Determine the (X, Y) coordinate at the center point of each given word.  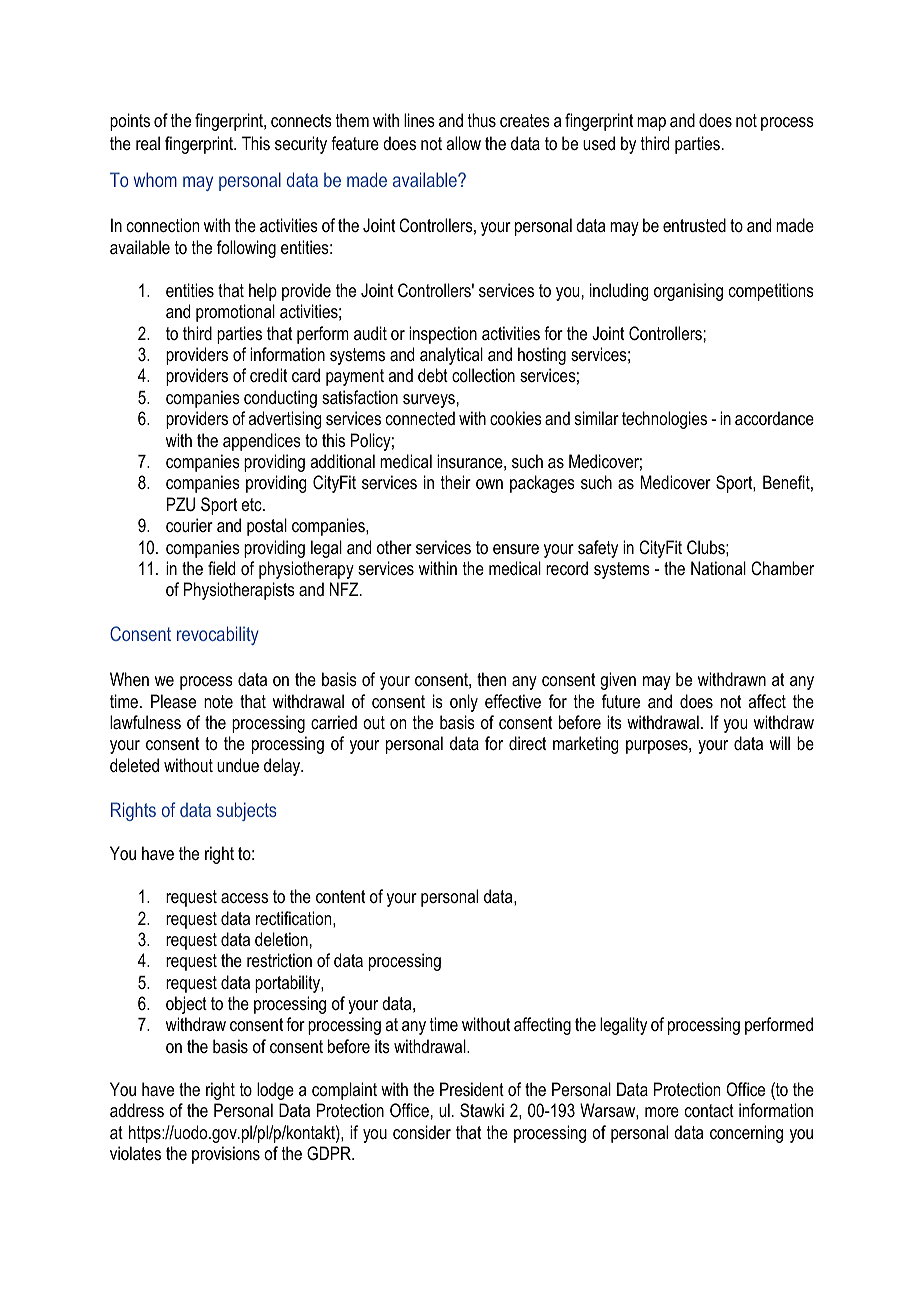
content (340, 896)
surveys (429, 401)
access (244, 898)
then (491, 679)
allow (463, 143)
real (148, 143)
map (651, 124)
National (718, 568)
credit (268, 375)
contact (709, 1110)
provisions (226, 1155)
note (218, 701)
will (780, 743)
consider (422, 1132)
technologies (664, 420)
